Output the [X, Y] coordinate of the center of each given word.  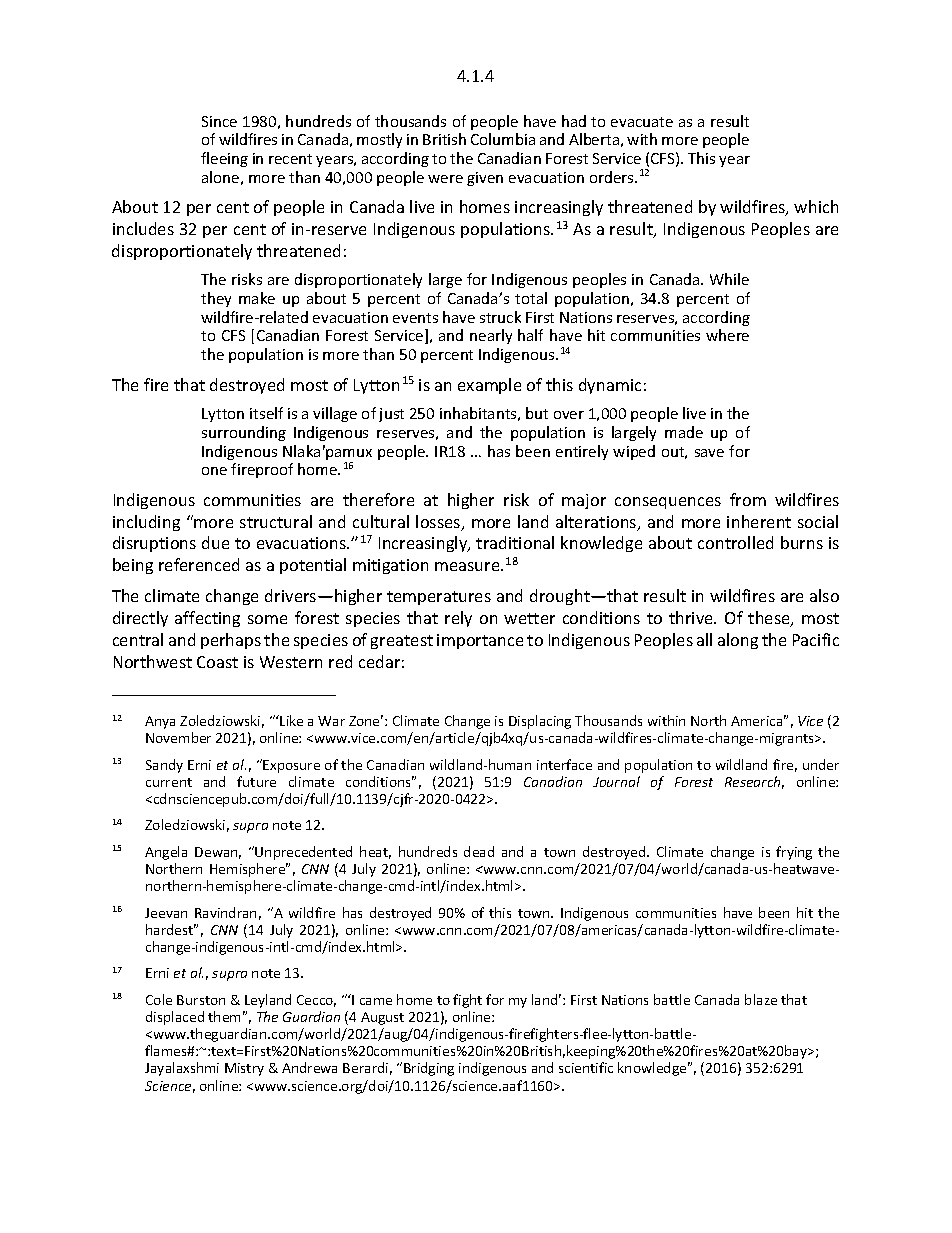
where [727, 335]
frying [794, 853]
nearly [491, 336]
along [738, 641]
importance [480, 641]
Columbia [503, 139]
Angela [166, 853]
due [215, 542]
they [216, 299]
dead [479, 851]
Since [219, 121]
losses [439, 523]
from [748, 499]
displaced [175, 1018]
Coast [217, 662]
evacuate [642, 122]
